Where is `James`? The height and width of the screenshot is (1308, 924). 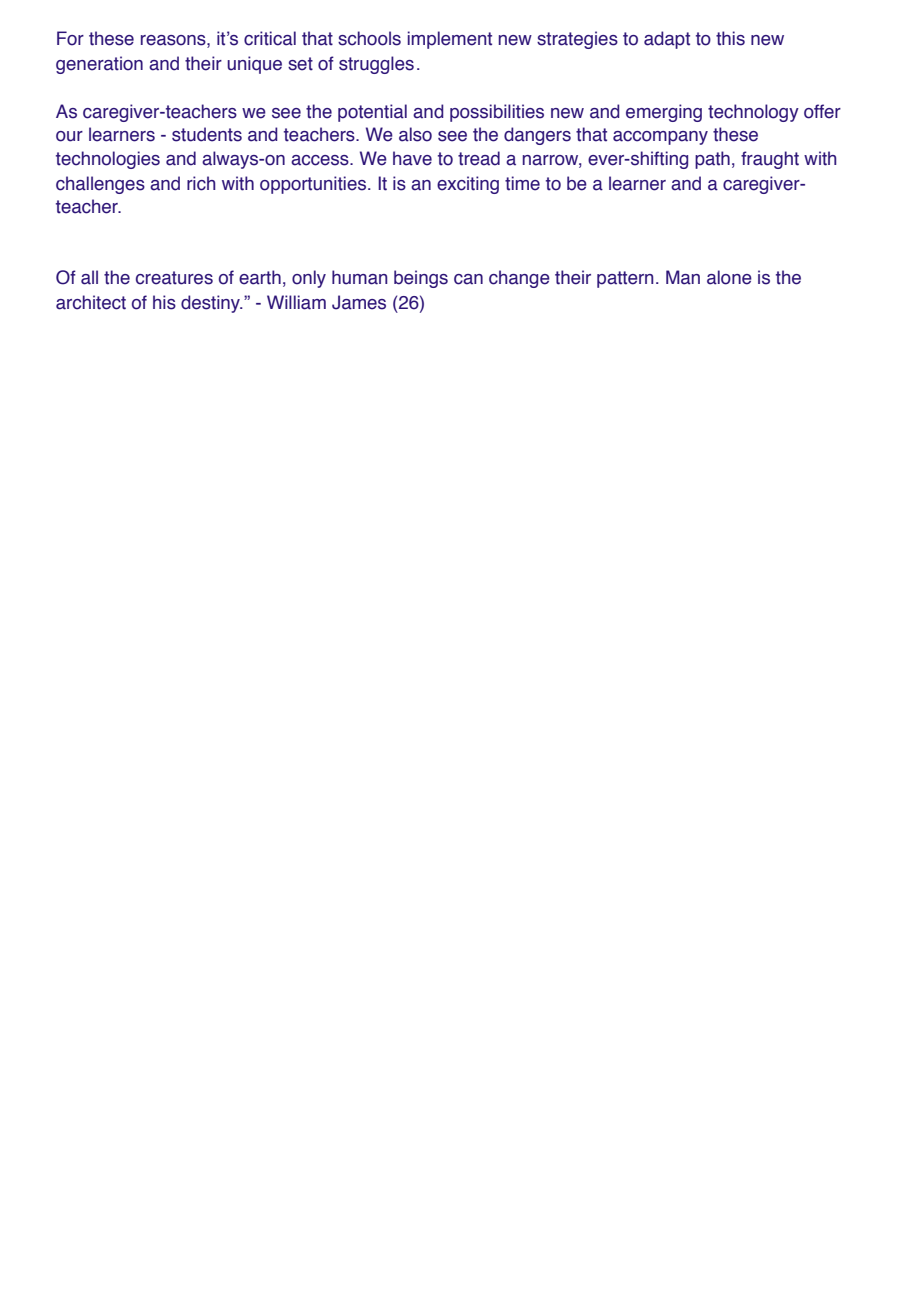
James is located at coordinates (359, 302).
